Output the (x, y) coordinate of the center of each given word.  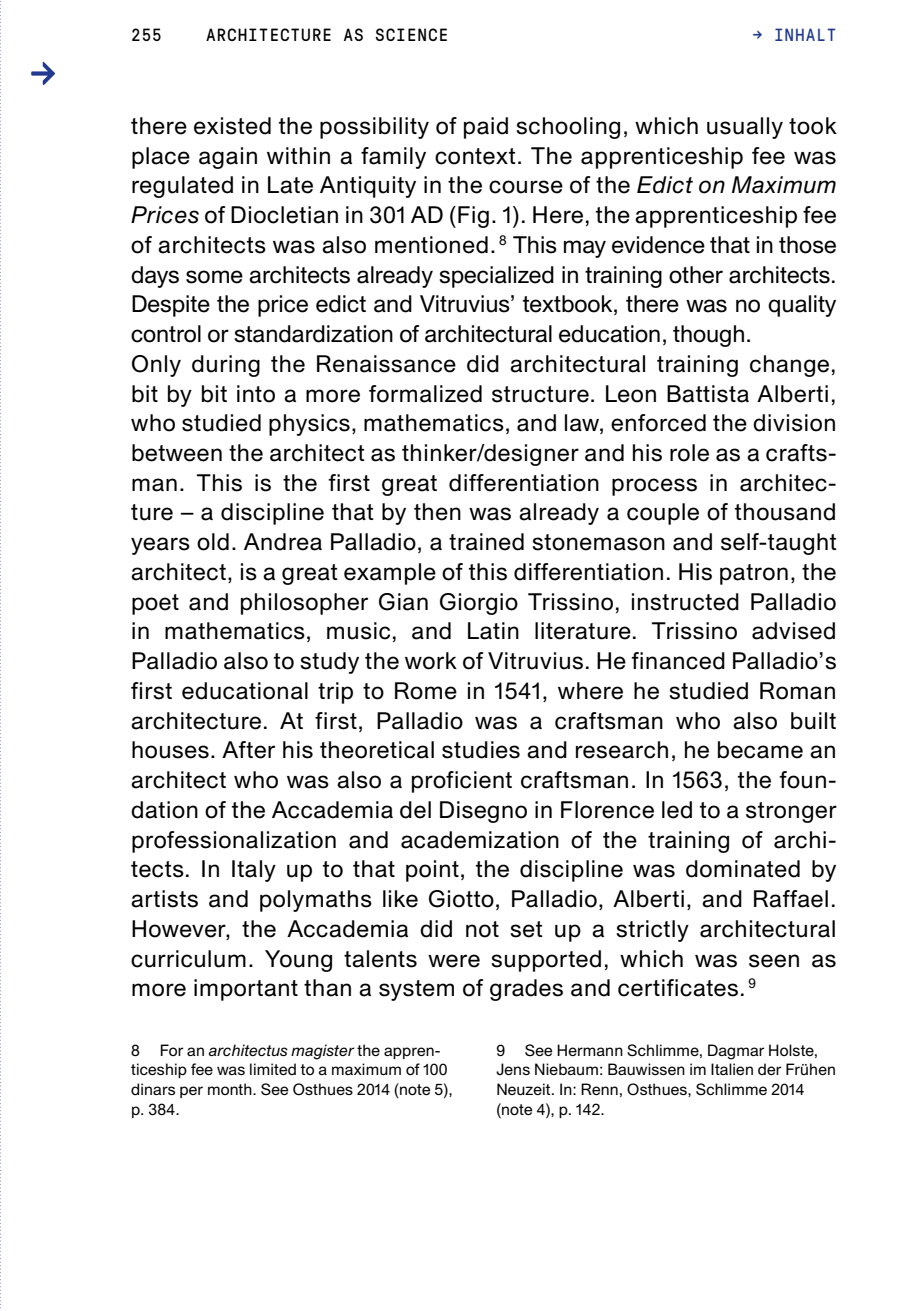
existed (232, 126)
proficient (462, 782)
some (214, 277)
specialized (496, 277)
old (213, 542)
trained (486, 542)
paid (486, 128)
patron (754, 574)
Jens (513, 1069)
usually (745, 128)
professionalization (234, 842)
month (231, 1089)
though (708, 336)
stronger (791, 812)
